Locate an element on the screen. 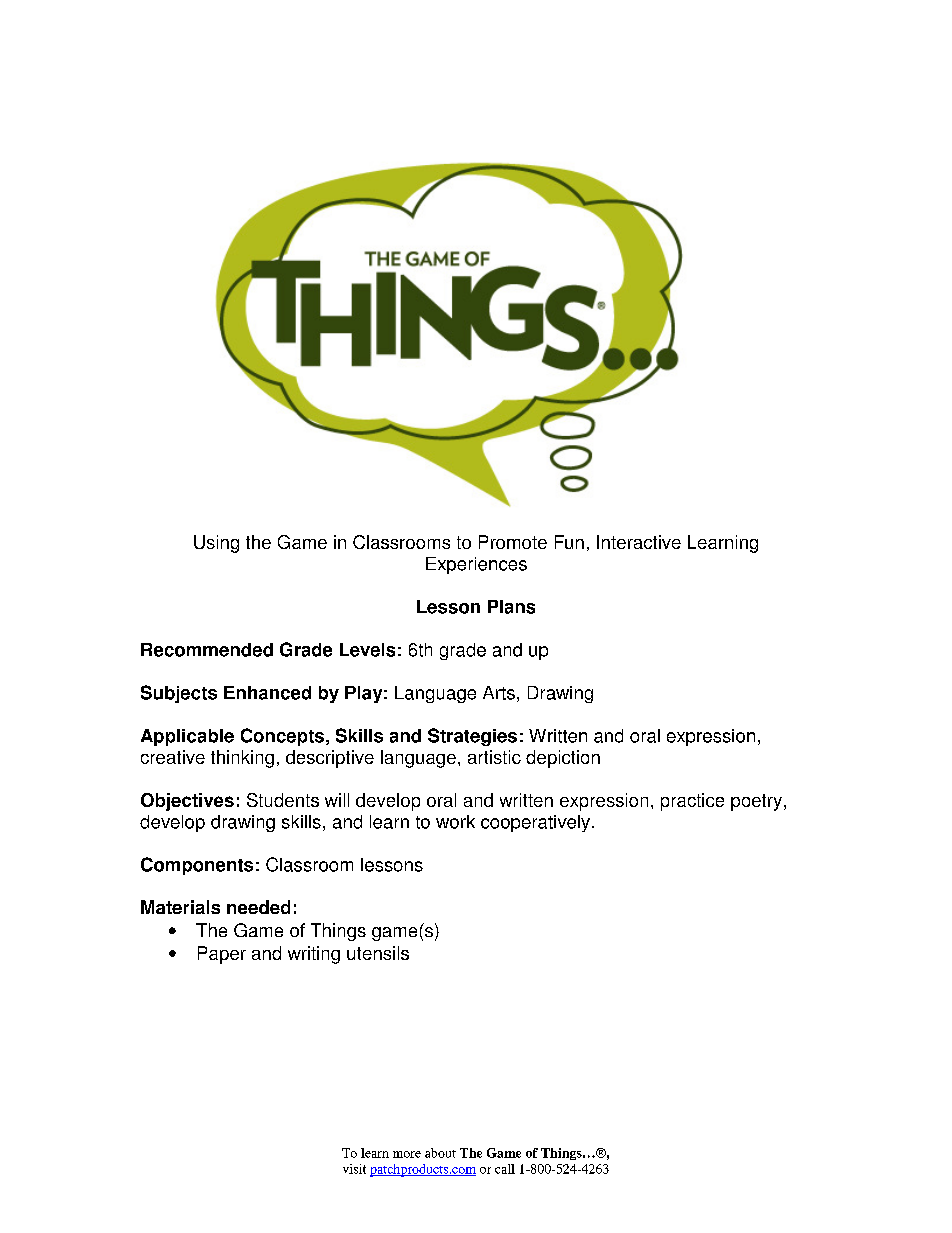  poetry is located at coordinates (756, 802).
